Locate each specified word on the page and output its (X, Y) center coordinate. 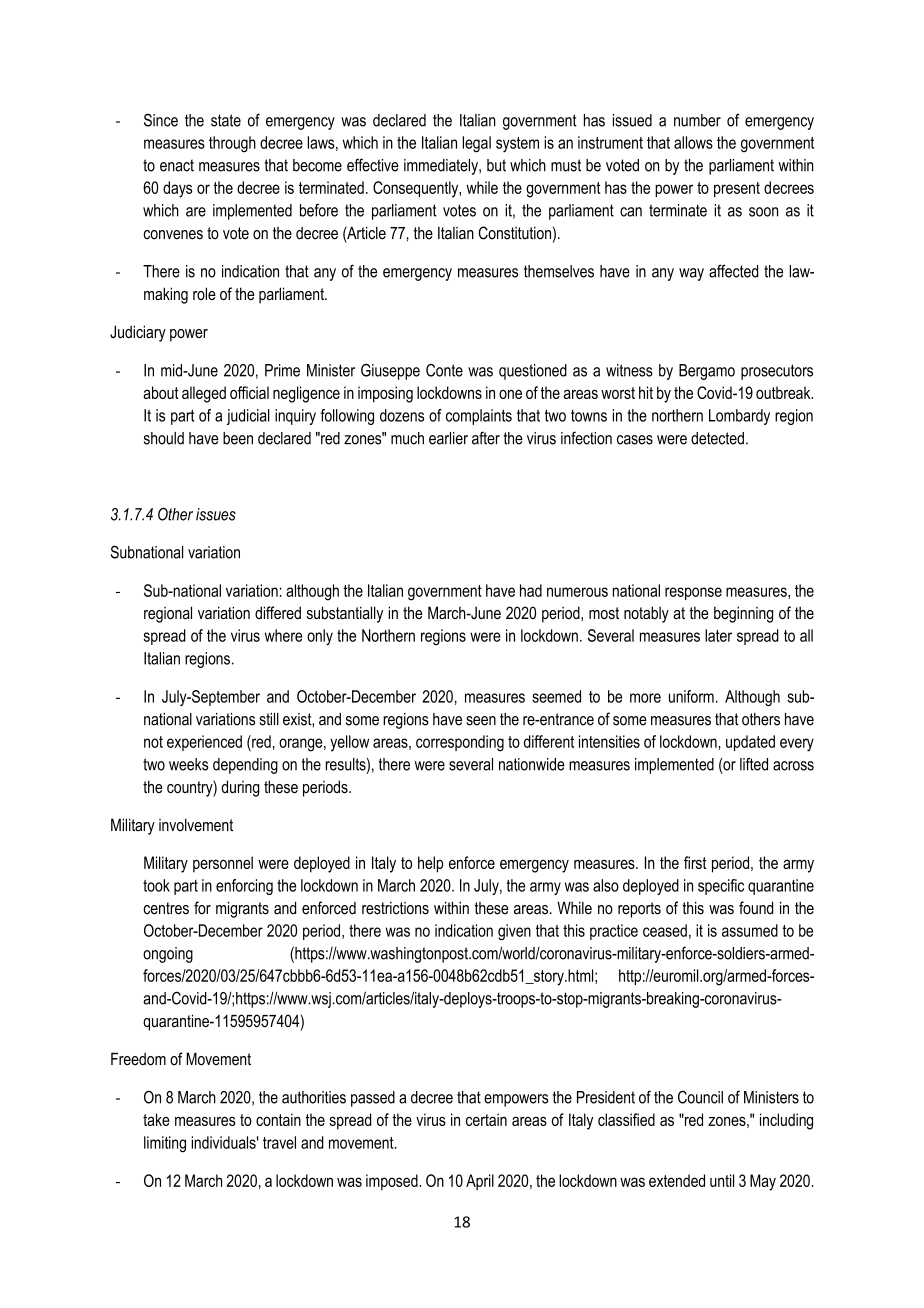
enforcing (244, 887)
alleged (204, 394)
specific (721, 887)
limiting (165, 1144)
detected (717, 438)
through (232, 144)
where (283, 635)
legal (476, 144)
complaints (479, 417)
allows (693, 142)
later (718, 635)
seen (481, 721)
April (480, 1182)
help (430, 864)
